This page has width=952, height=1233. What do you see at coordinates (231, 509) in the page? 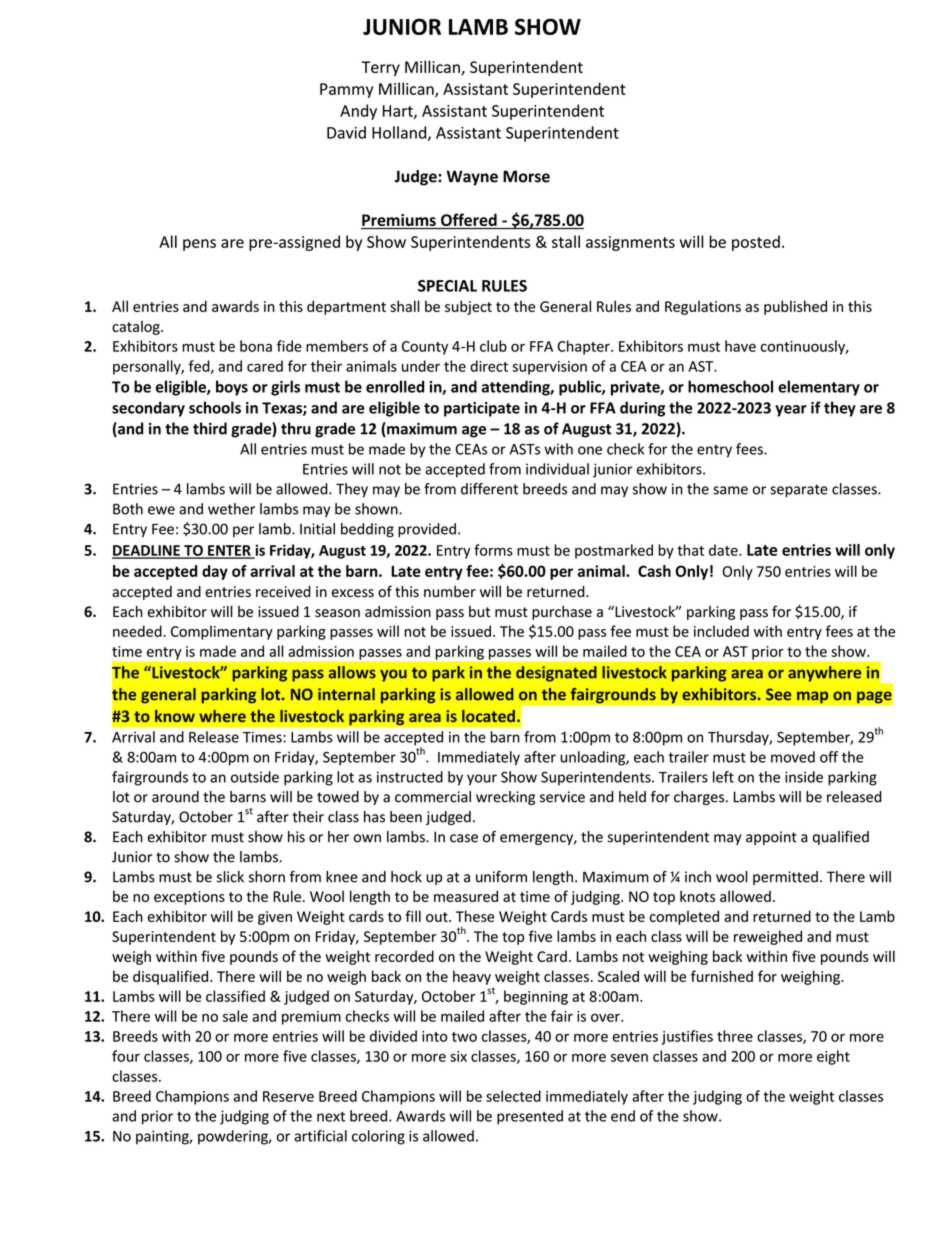
I see `wether` at bounding box center [231, 509].
